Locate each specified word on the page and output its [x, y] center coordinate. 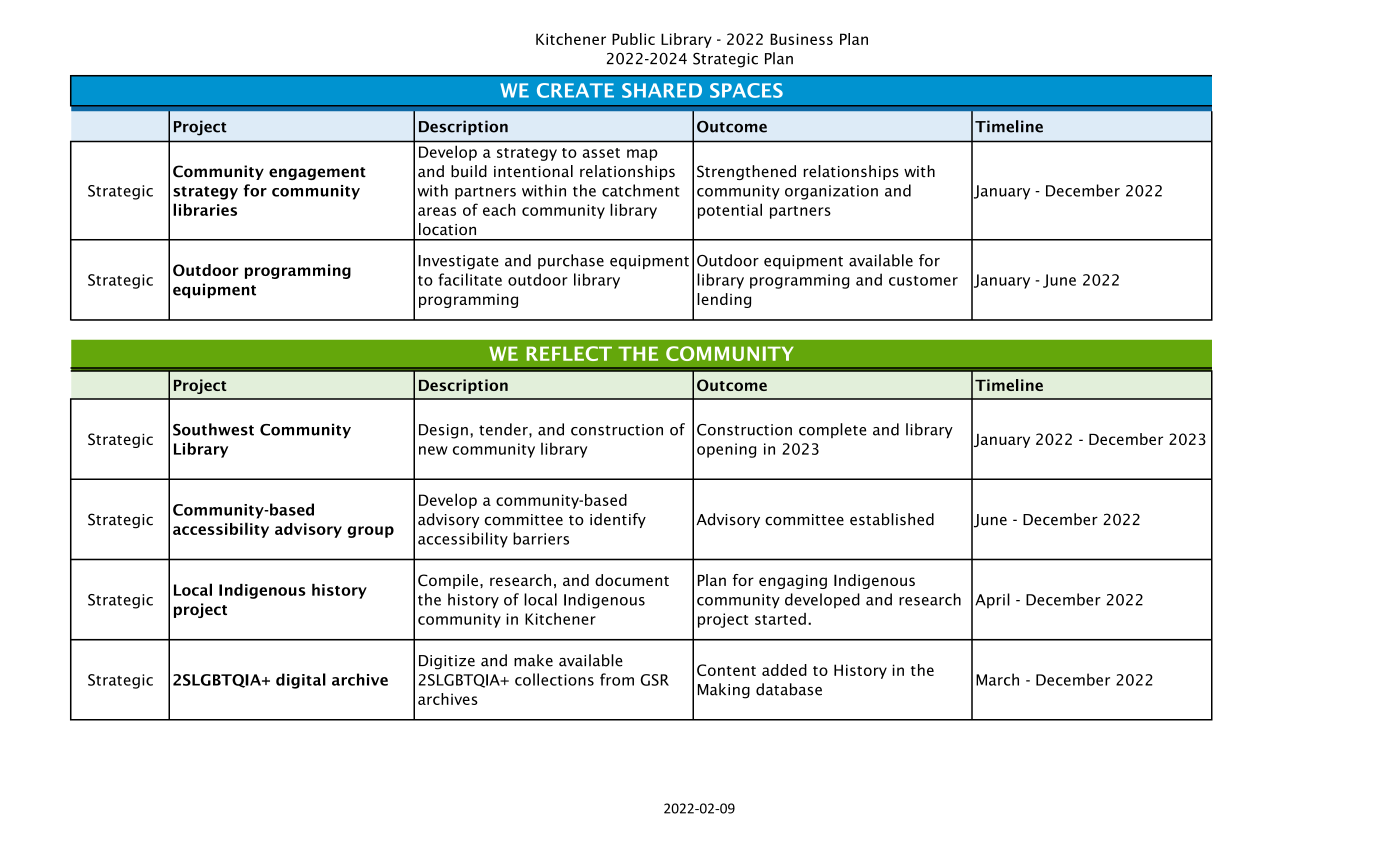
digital [301, 681]
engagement [317, 173]
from [617, 679]
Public [633, 39]
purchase [571, 261]
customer [923, 281]
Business [801, 39]
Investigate [458, 262]
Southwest [213, 429]
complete [832, 430]
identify [618, 520]
